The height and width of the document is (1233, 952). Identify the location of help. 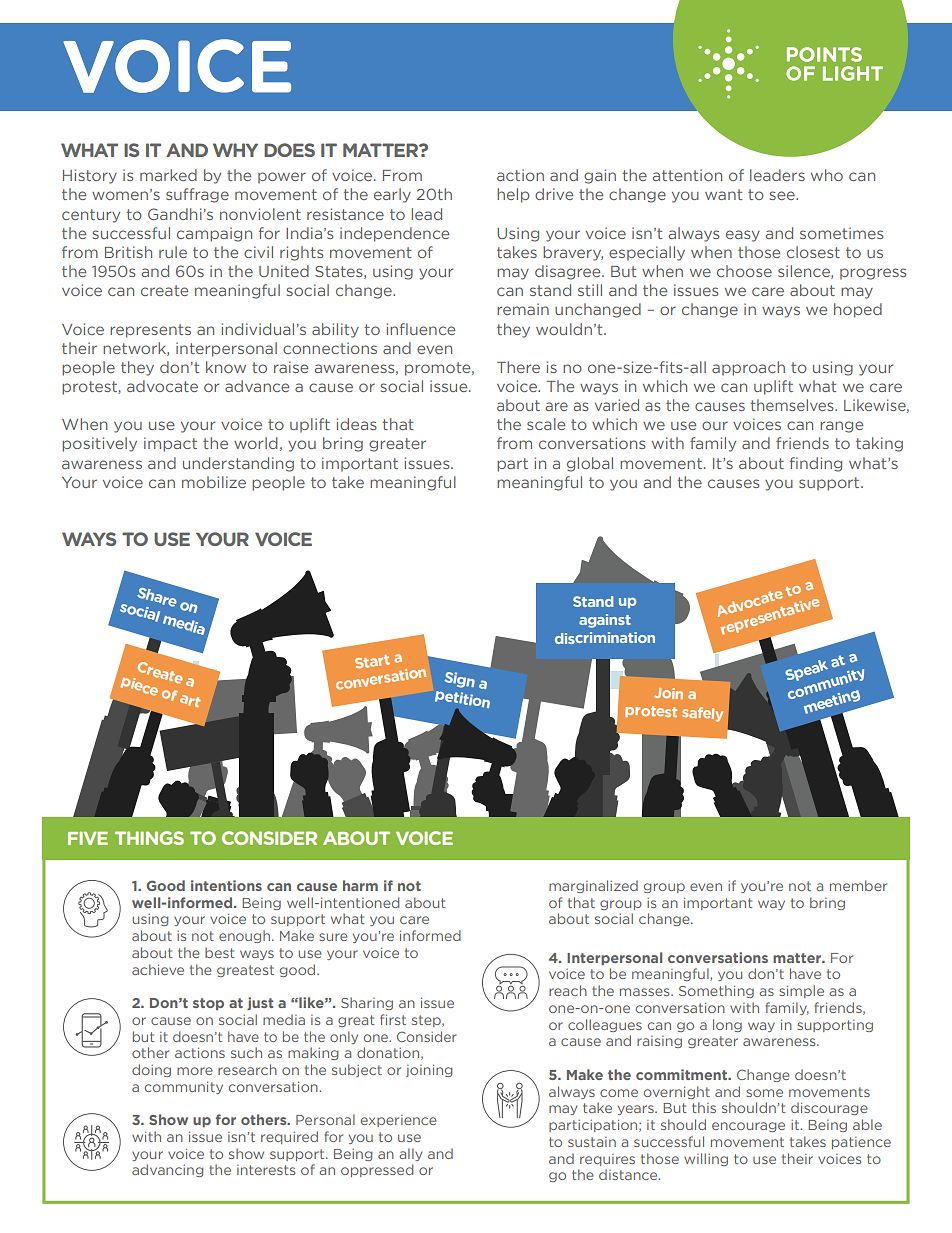
(513, 195).
